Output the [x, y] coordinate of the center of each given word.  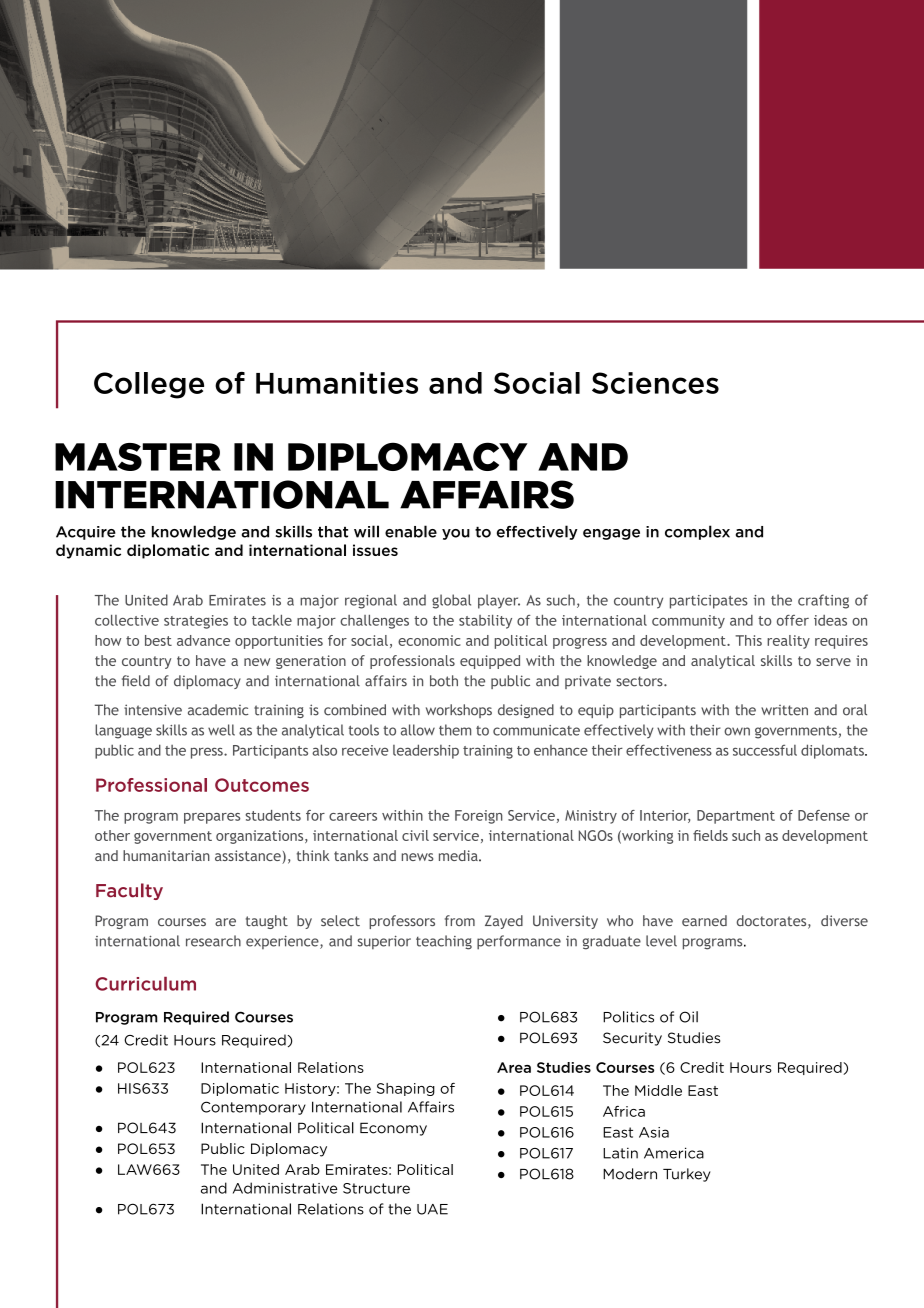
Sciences [655, 383]
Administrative [285, 1188]
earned [704, 920]
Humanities [337, 383]
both [444, 681]
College [149, 385]
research [213, 941]
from [460, 920]
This [748, 640]
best [158, 640]
